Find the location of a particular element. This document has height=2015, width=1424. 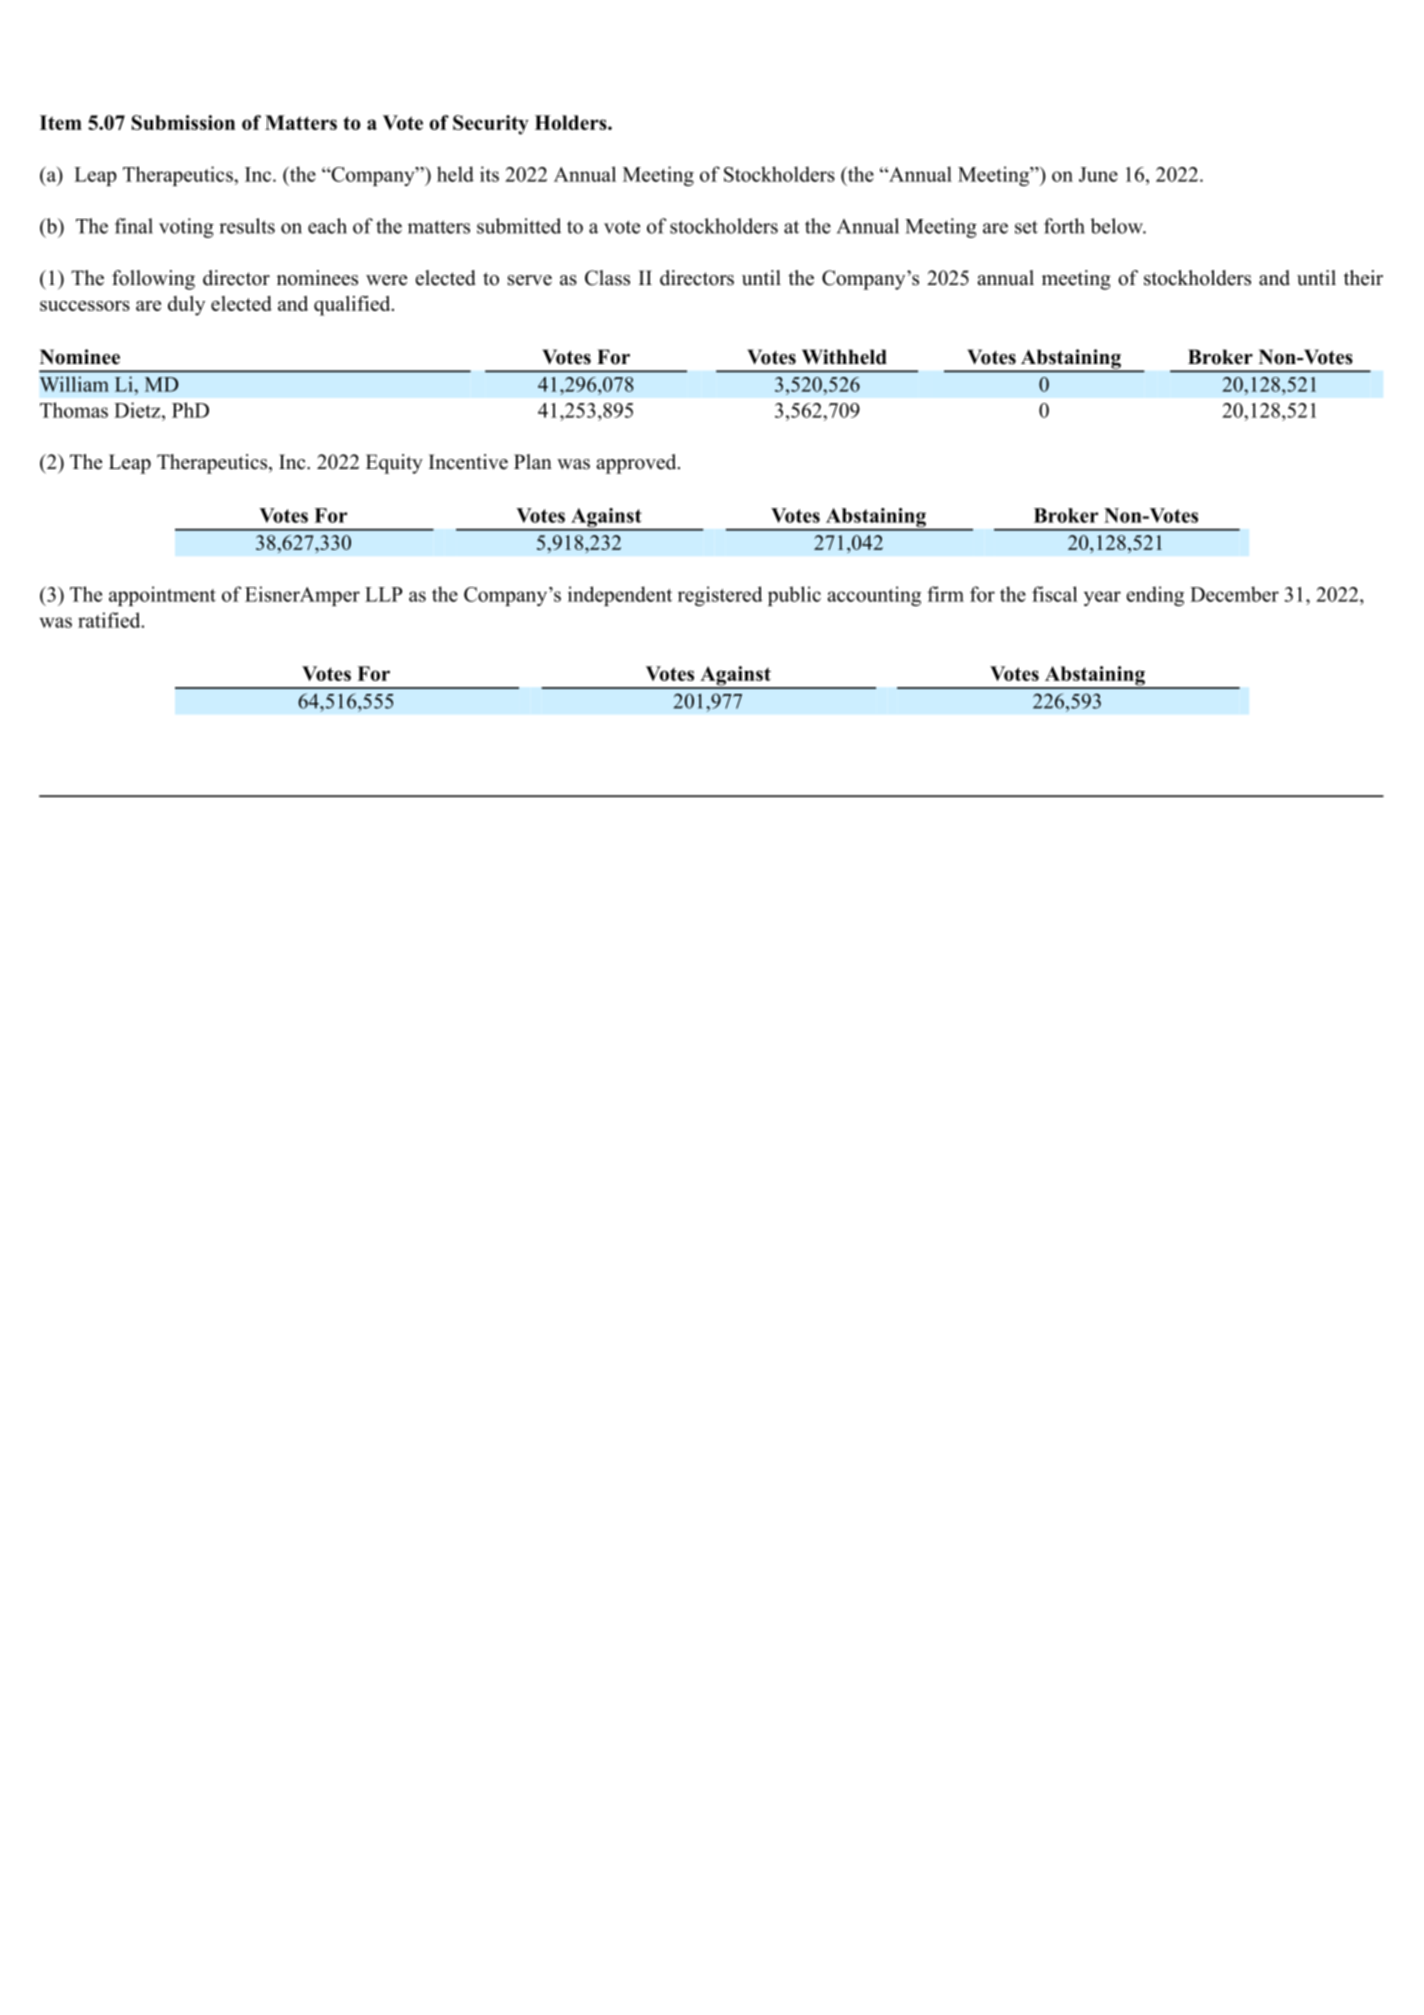

Class is located at coordinates (607, 278).
